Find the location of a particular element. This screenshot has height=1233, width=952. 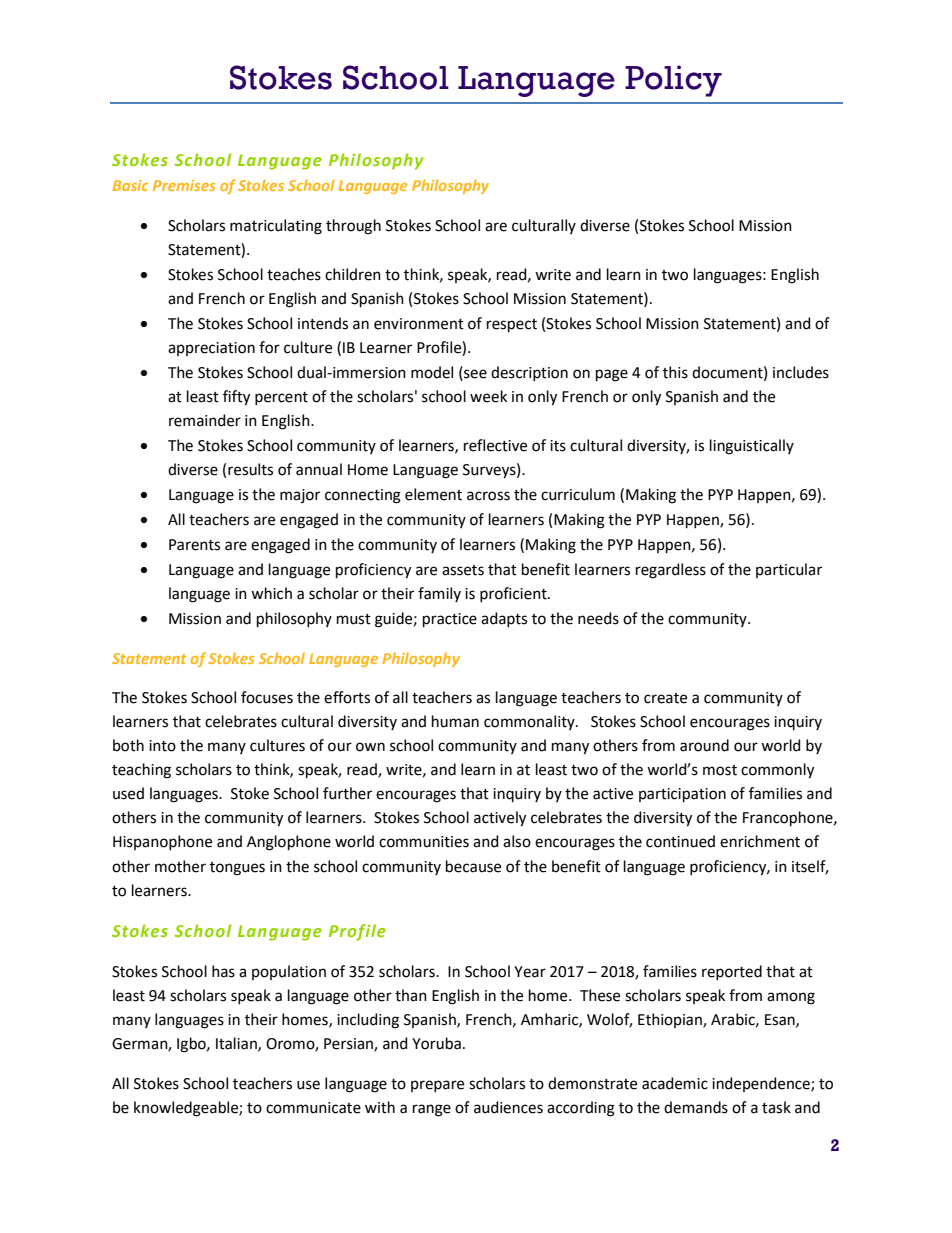

most is located at coordinates (720, 770).
